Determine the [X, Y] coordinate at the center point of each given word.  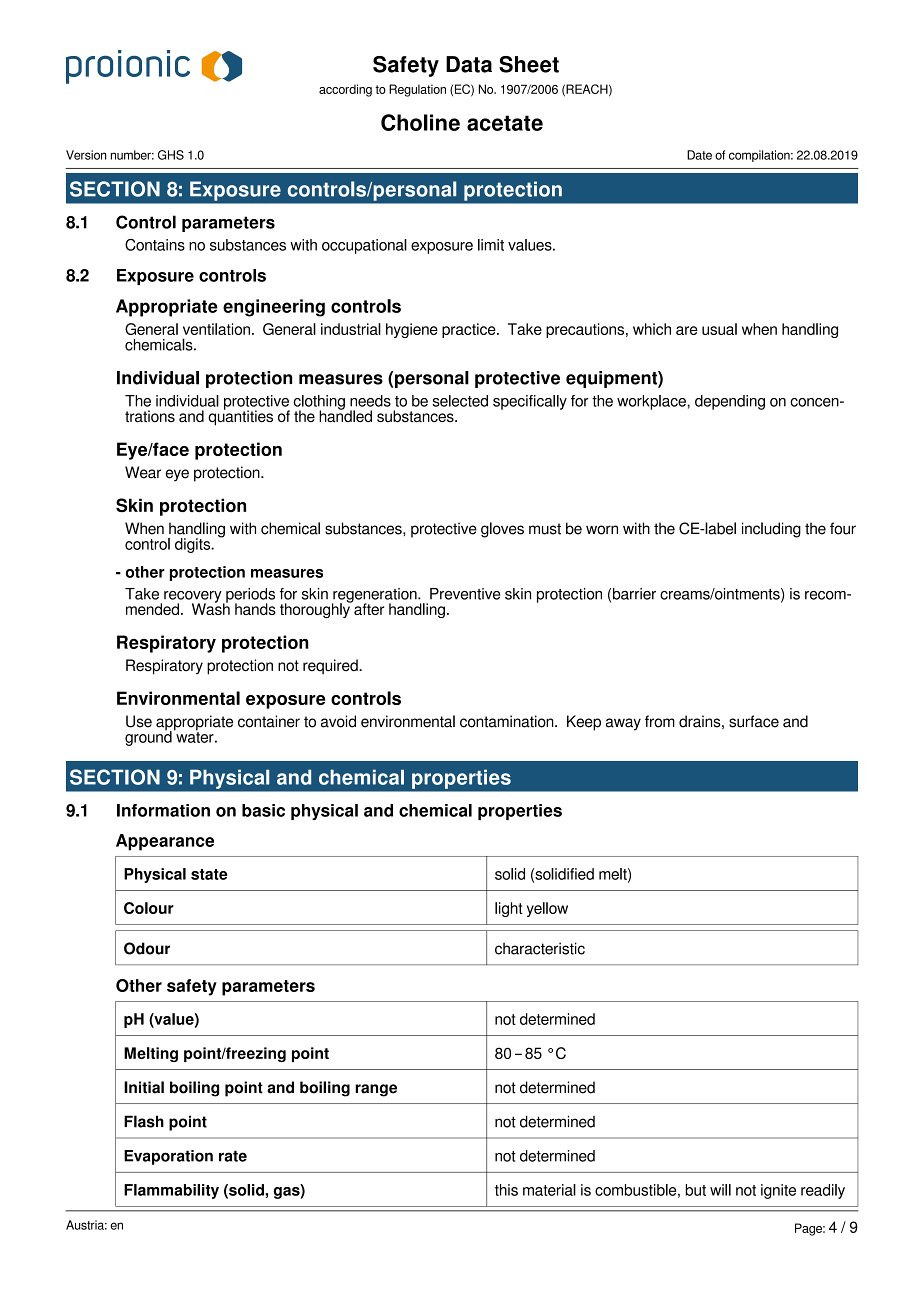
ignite [778, 1191]
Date [699, 155]
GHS [171, 155]
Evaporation [168, 1157]
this [506, 1190]
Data [469, 64]
